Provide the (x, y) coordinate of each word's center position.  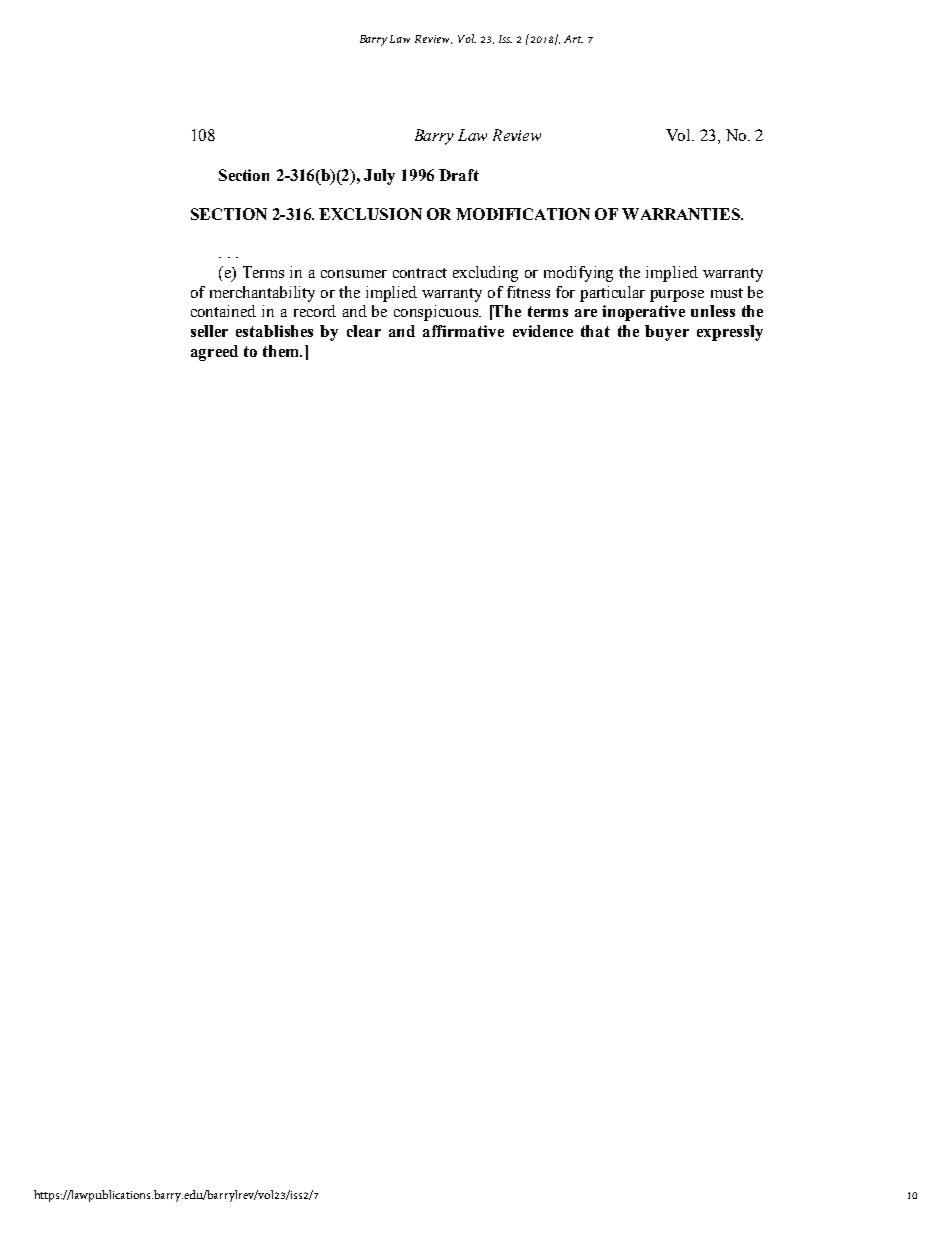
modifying (578, 274)
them (282, 351)
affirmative (463, 331)
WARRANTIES (682, 214)
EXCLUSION (370, 214)
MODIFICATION (523, 214)
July (379, 177)
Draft (459, 175)
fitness (528, 292)
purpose (677, 296)
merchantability (262, 294)
